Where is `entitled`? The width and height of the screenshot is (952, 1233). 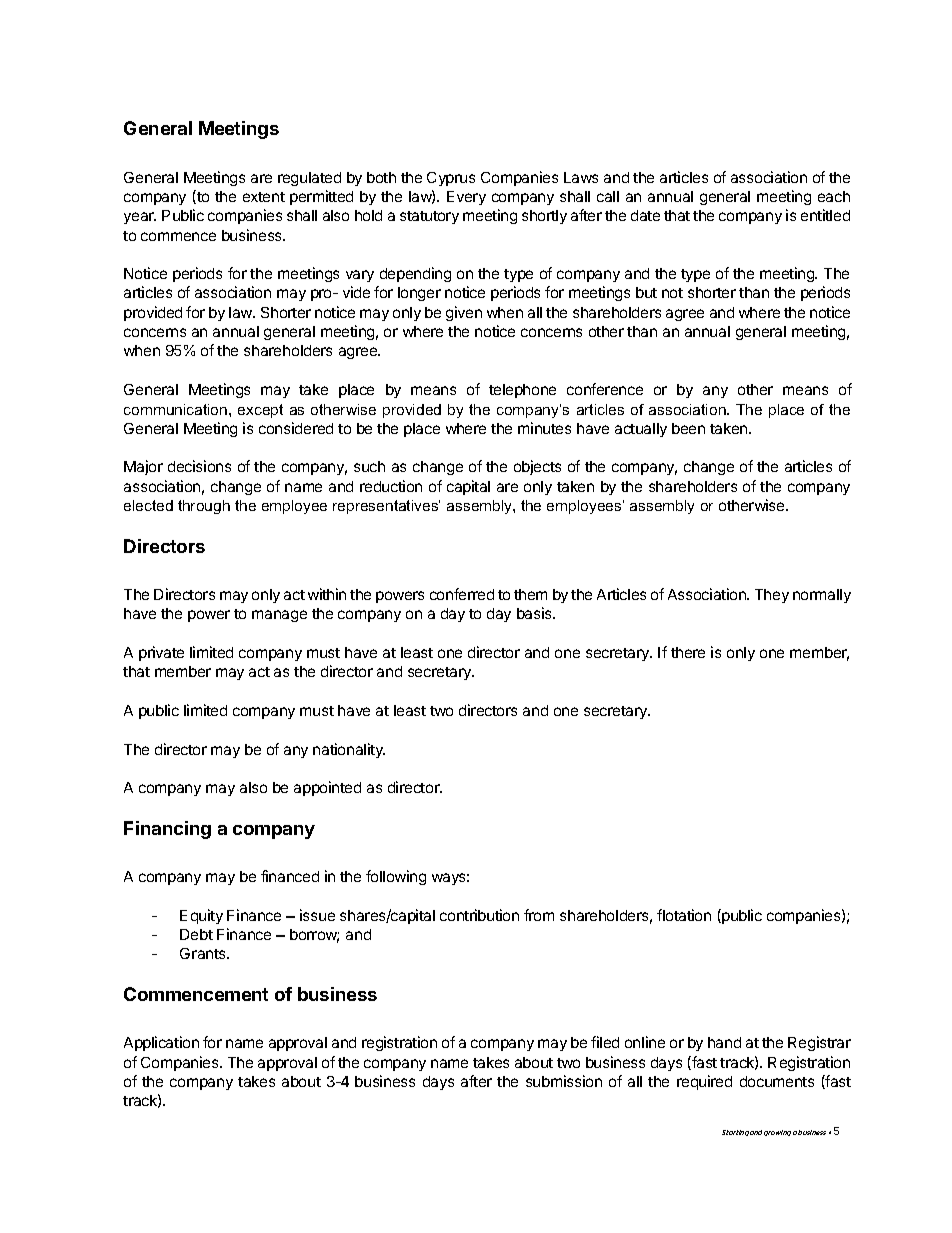 entitled is located at coordinates (825, 215).
